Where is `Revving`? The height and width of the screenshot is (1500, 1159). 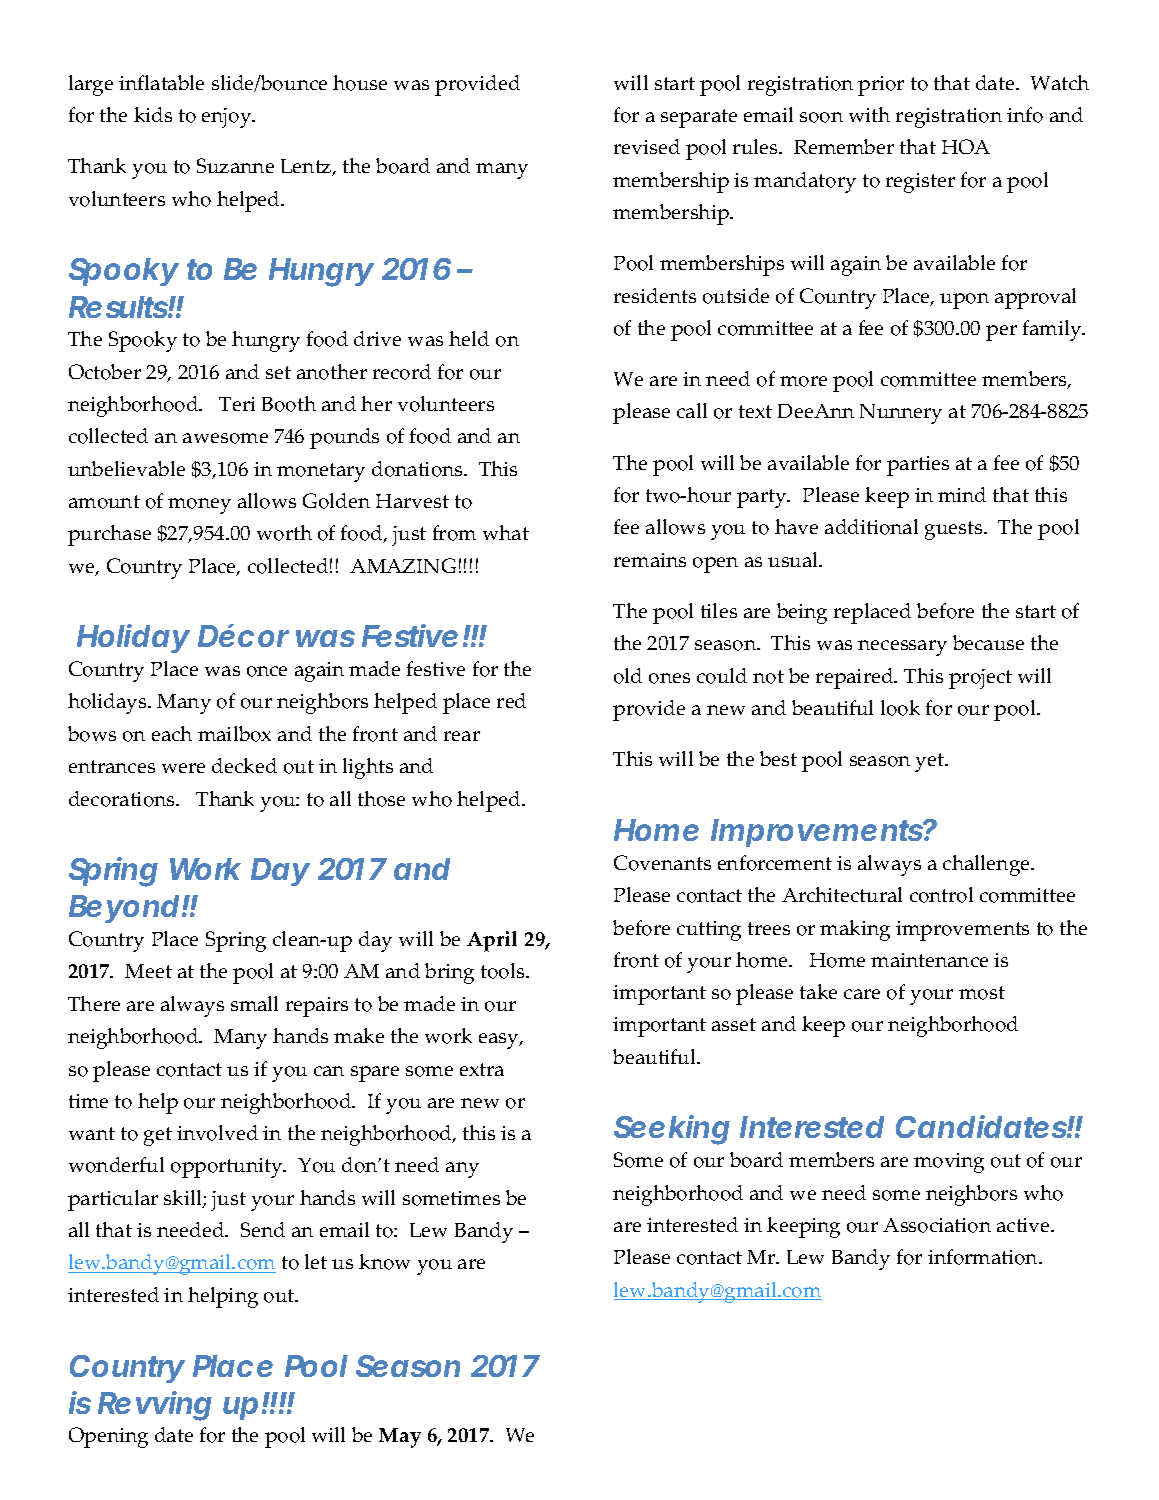 Revving is located at coordinates (155, 1406).
